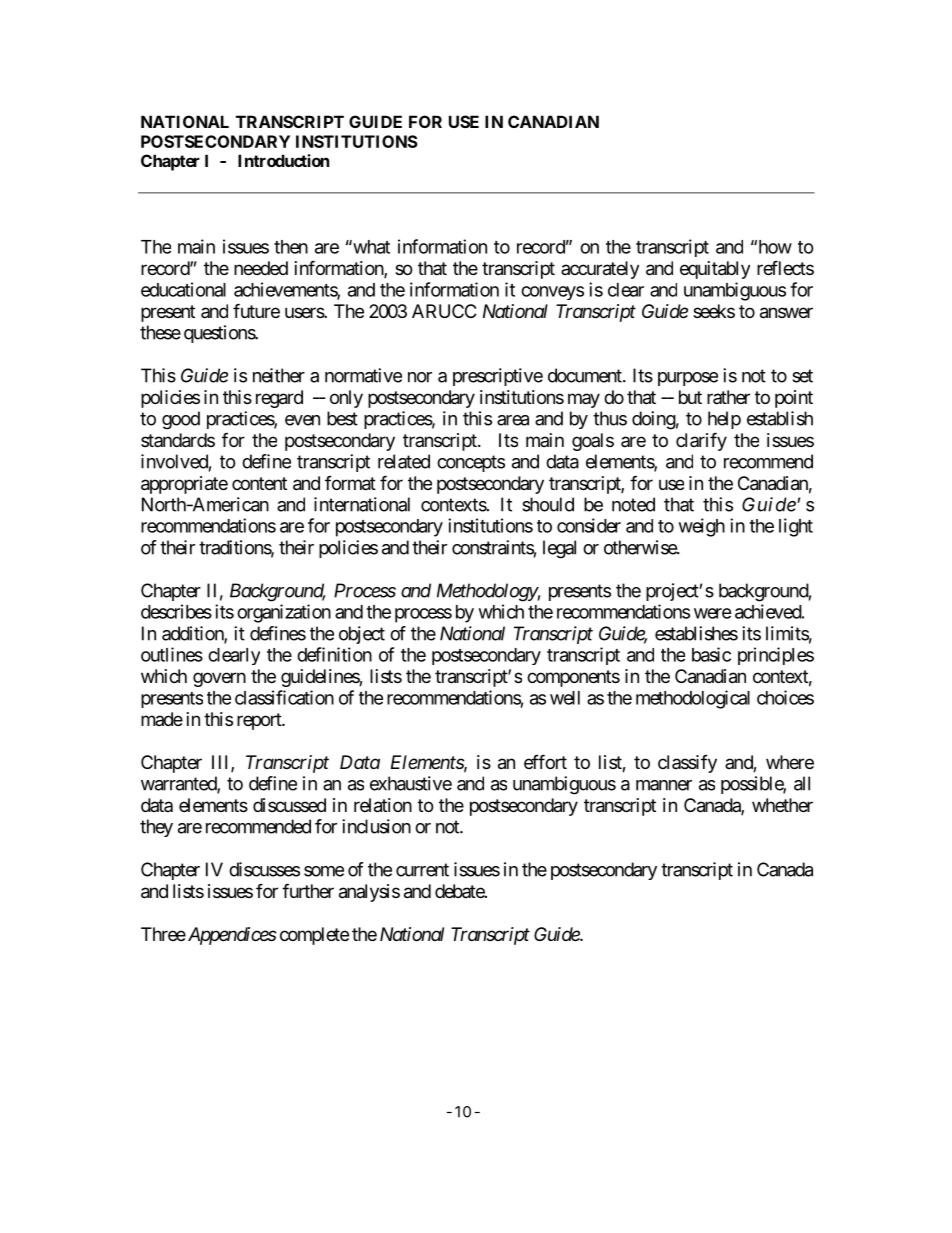  I want to click on Appendices, so click(231, 936).
